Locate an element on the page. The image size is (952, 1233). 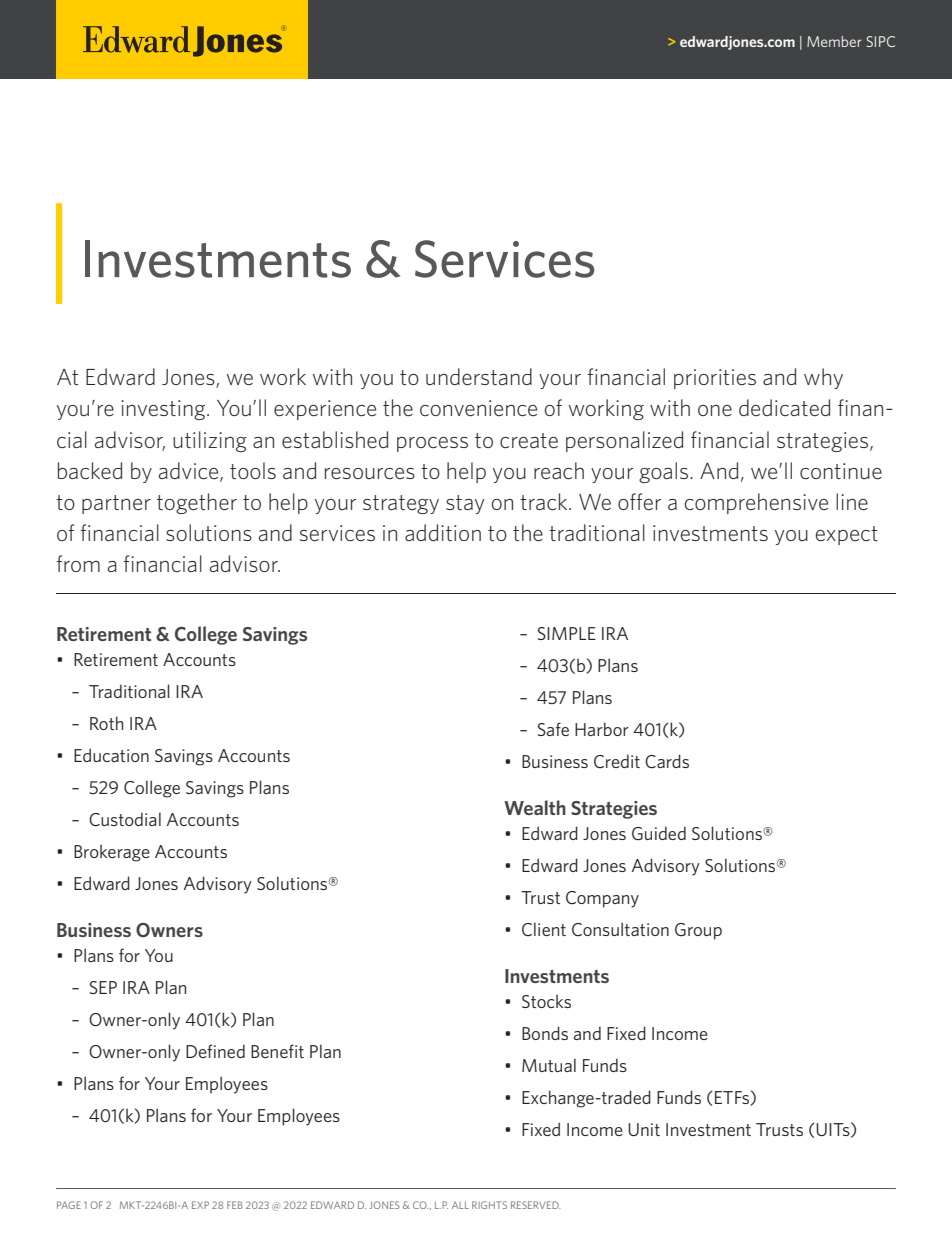
Guided is located at coordinates (659, 833).
